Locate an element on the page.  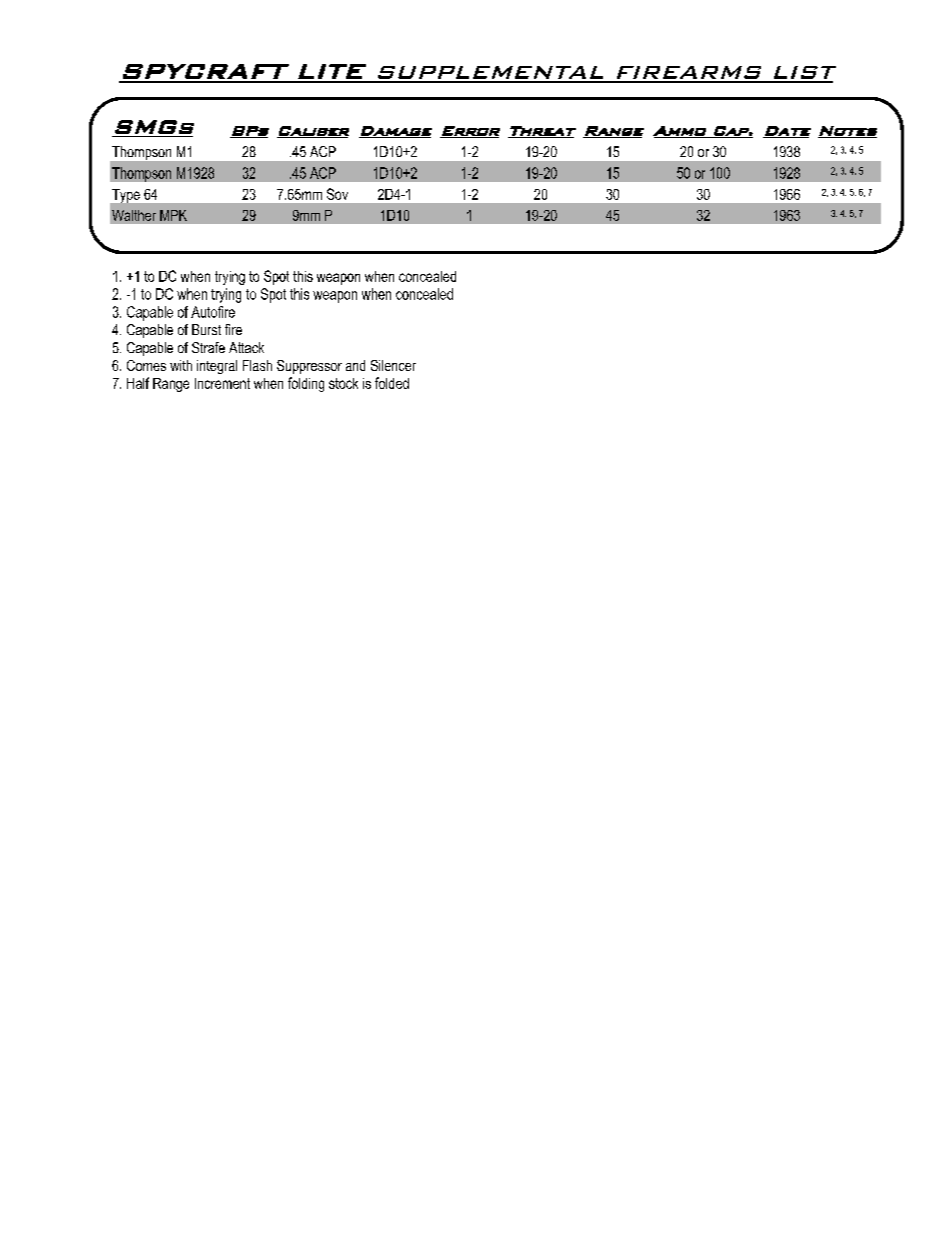
Sov is located at coordinates (337, 194).
